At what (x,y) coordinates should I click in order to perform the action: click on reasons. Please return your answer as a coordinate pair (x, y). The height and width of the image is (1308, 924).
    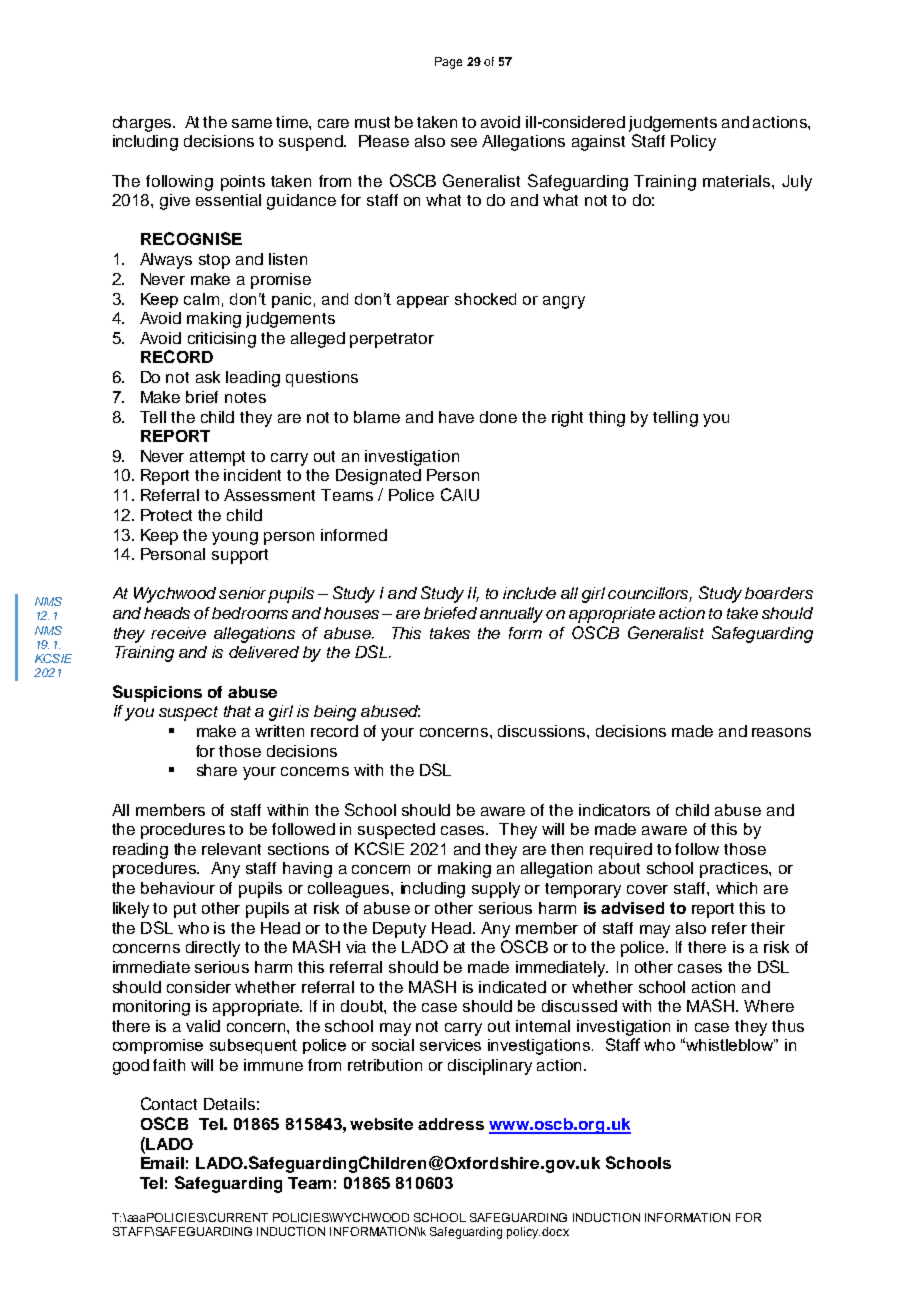
    Looking at the image, I should click on (781, 732).
